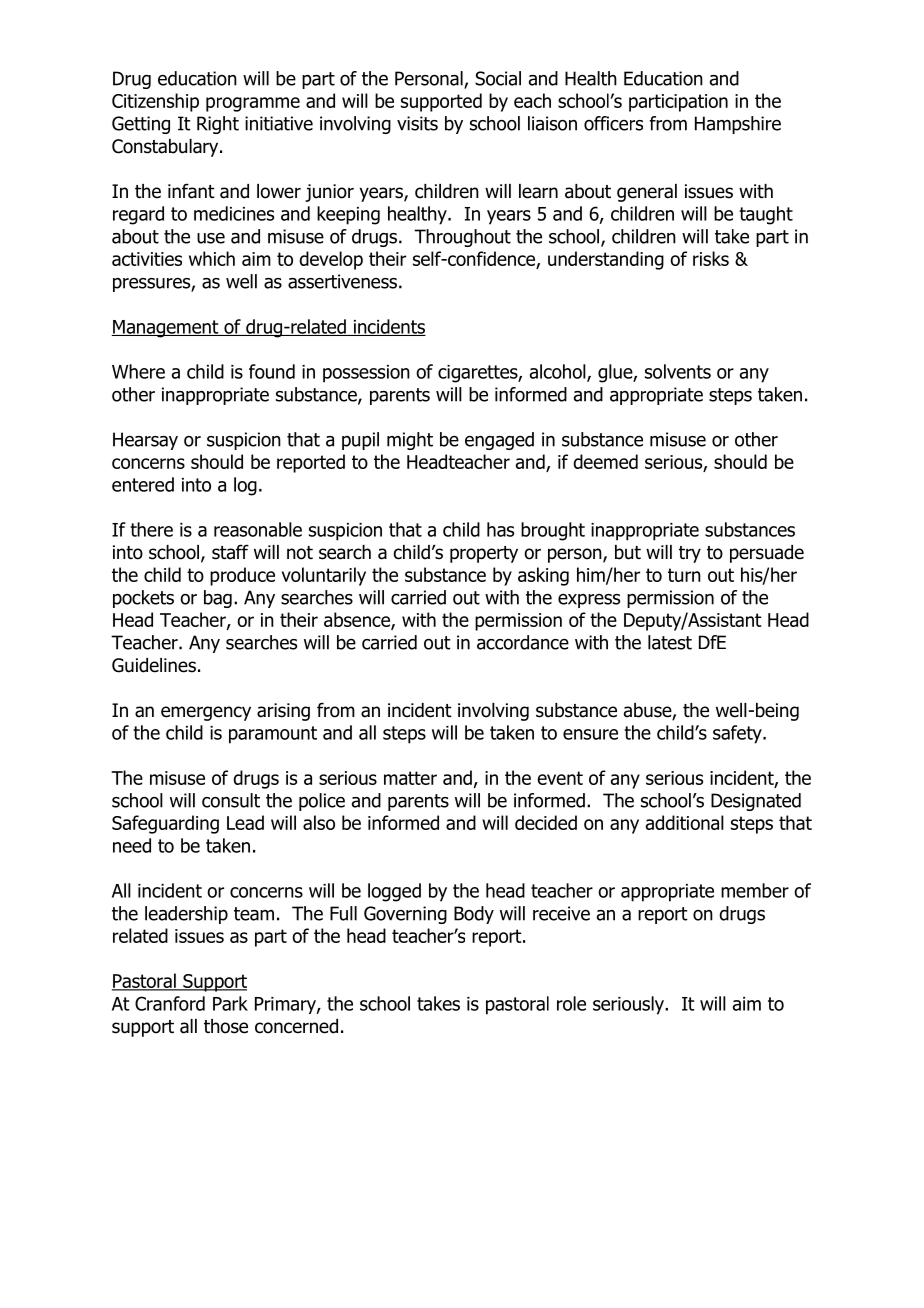 The width and height of the document is (924, 1308). I want to click on try, so click(690, 554).
